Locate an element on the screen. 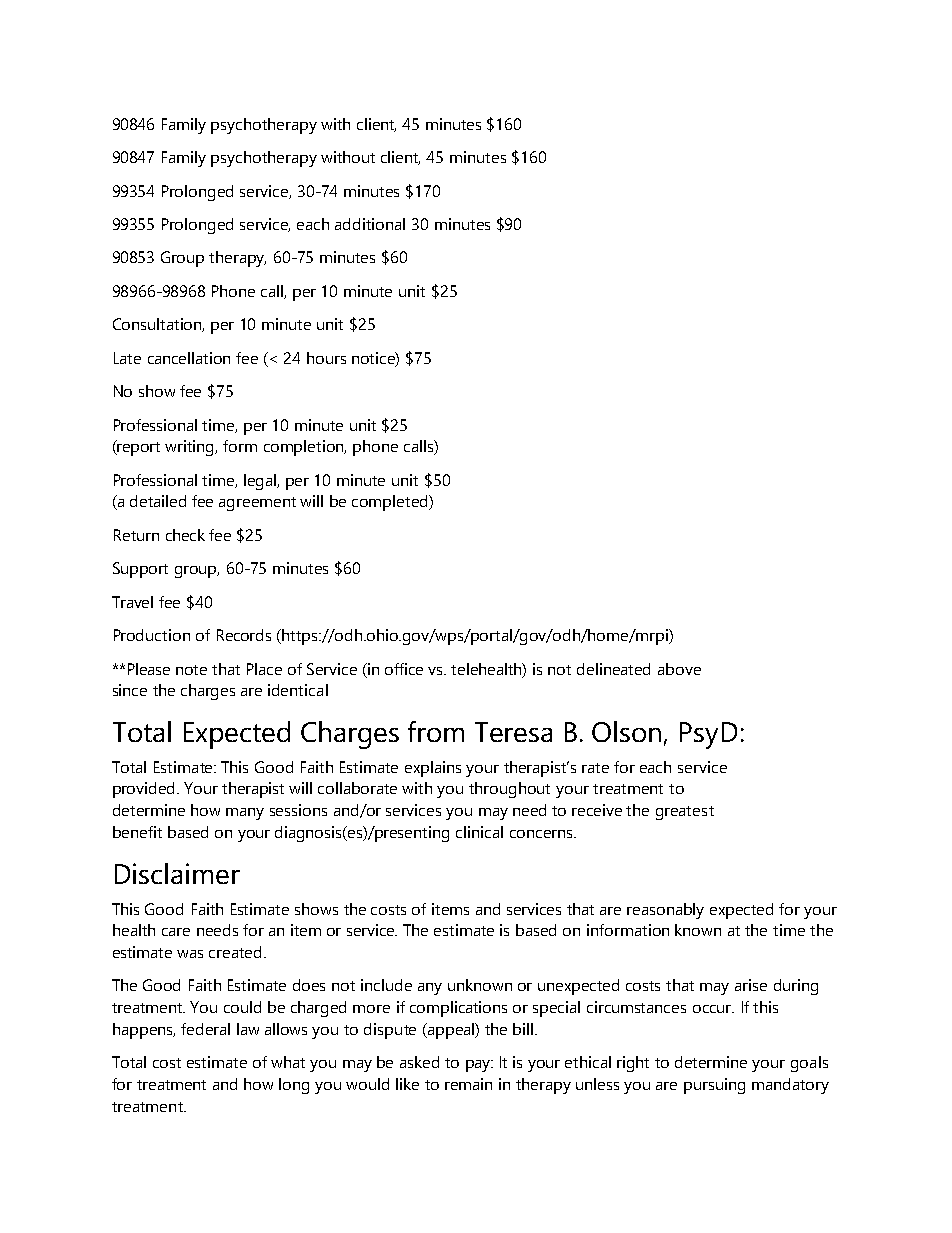 Image resolution: width=952 pixels, height=1233 pixels. above is located at coordinates (679, 669).
